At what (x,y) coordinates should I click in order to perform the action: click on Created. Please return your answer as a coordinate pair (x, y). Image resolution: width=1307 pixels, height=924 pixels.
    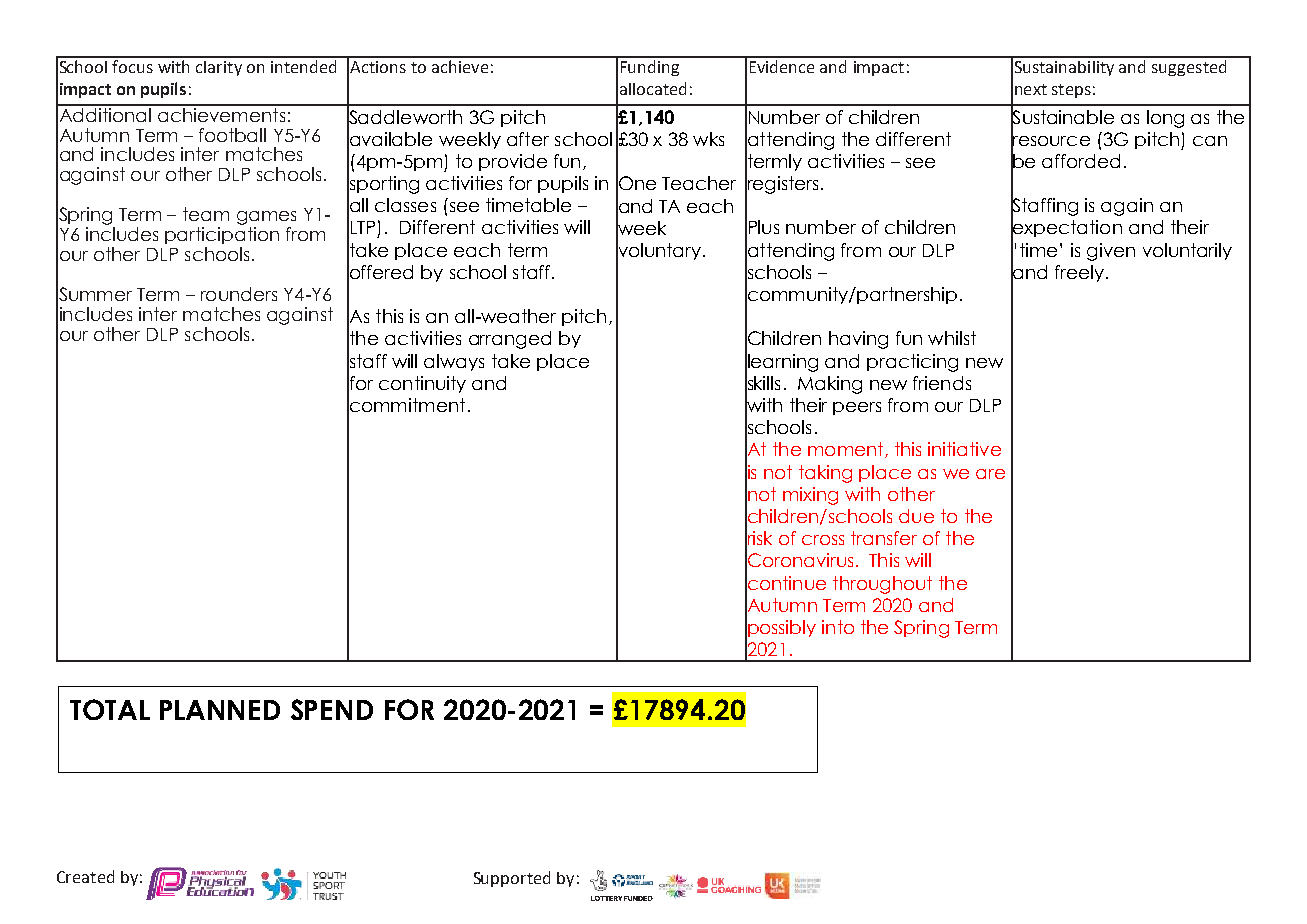
    Looking at the image, I should click on (85, 876).
